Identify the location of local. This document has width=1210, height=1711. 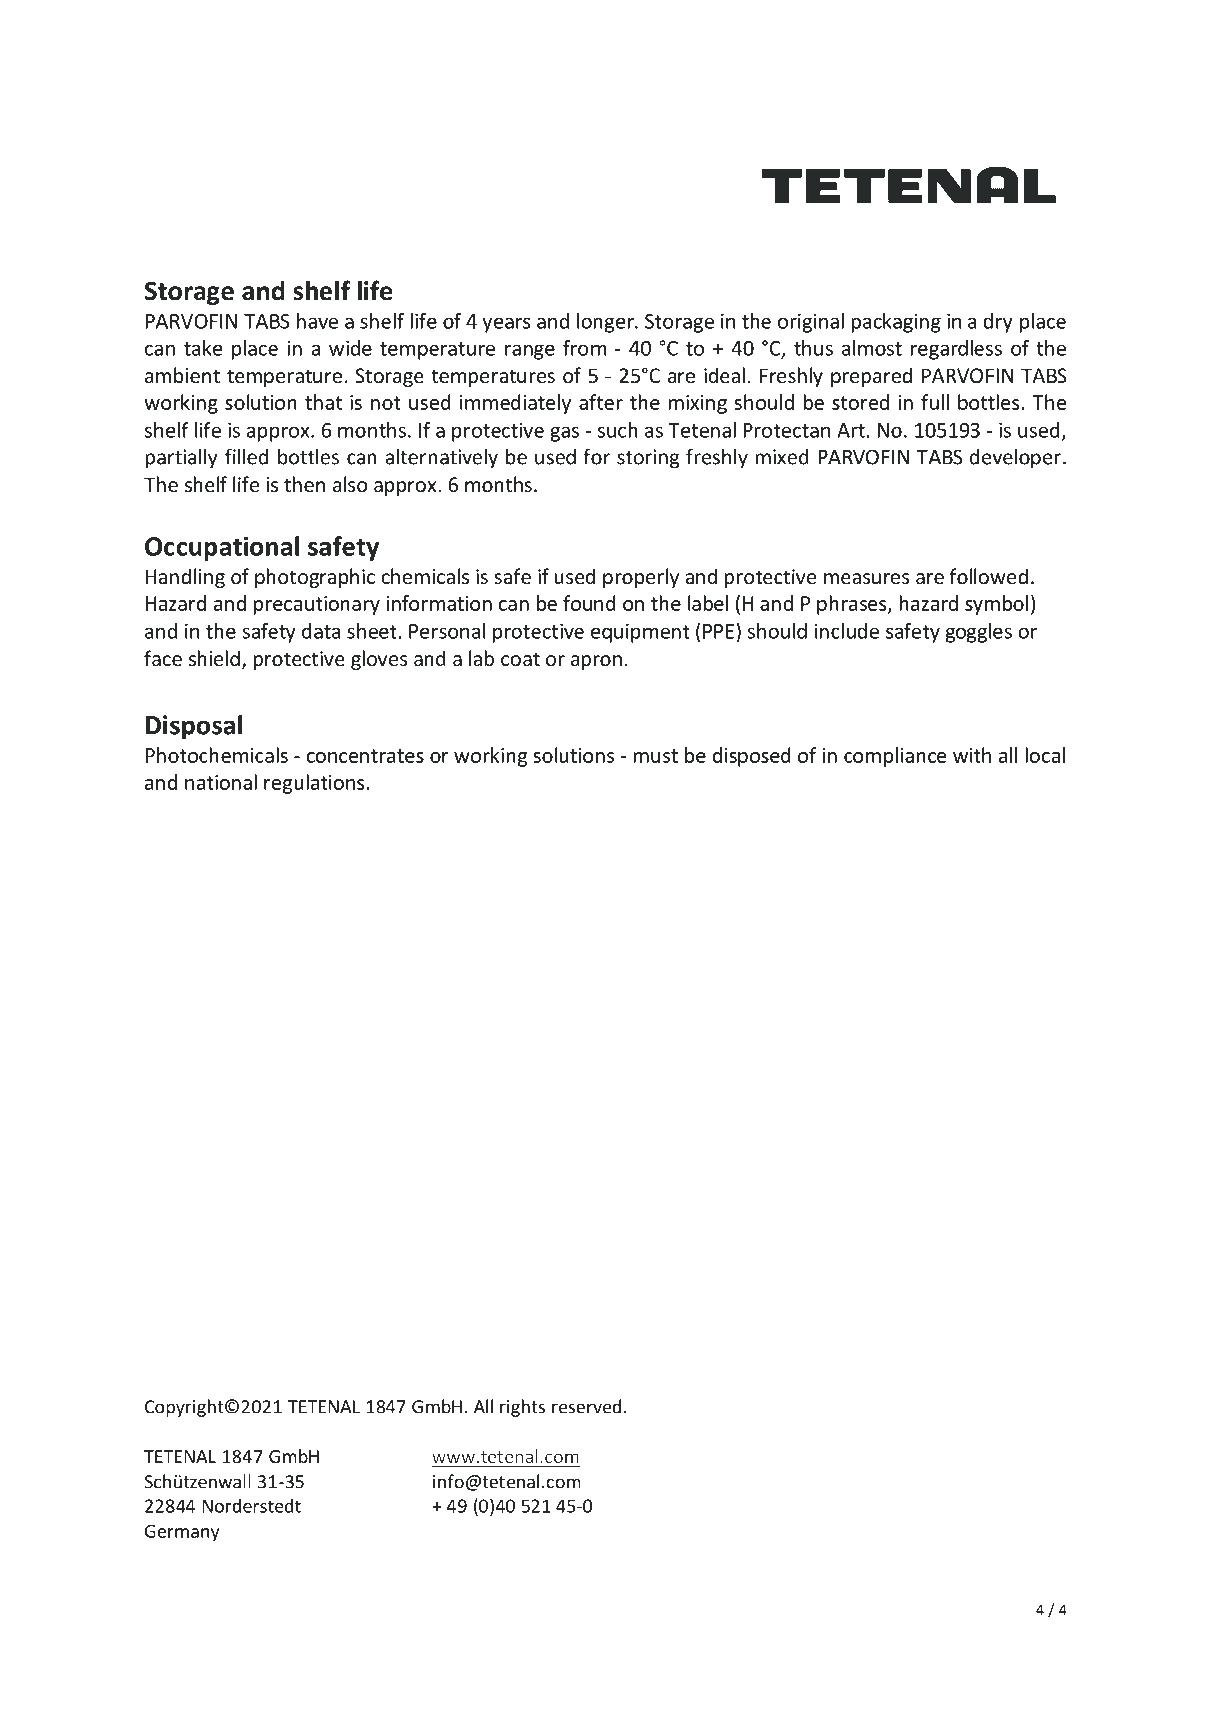
(1045, 755).
